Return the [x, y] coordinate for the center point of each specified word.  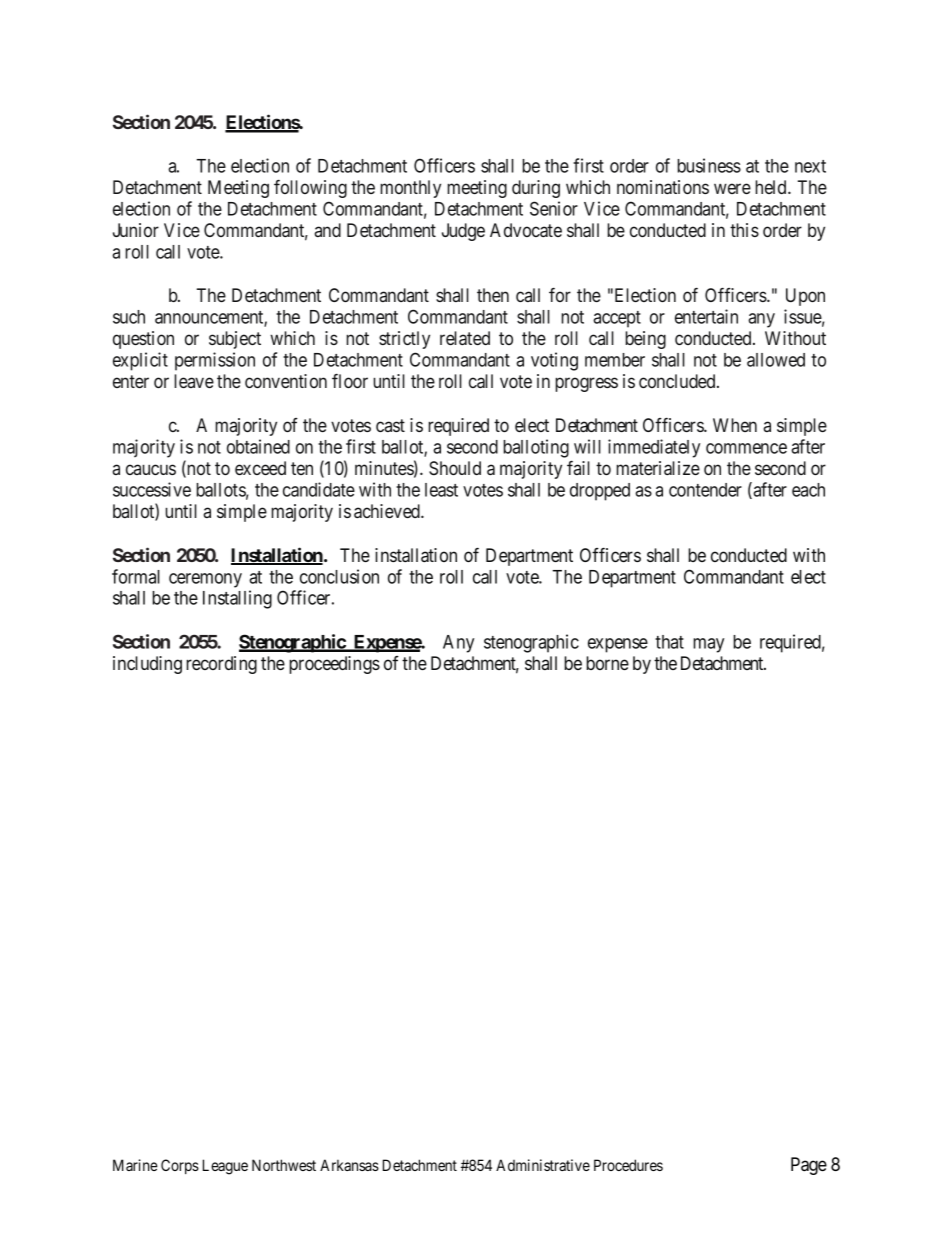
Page [809, 1166]
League [225, 1167]
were [732, 188]
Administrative [543, 1165]
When [735, 425]
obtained [258, 446]
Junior [136, 230]
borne [607, 663]
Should [455, 468]
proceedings [334, 665]
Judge [463, 232]
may [708, 645]
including [147, 665]
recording [221, 665]
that [669, 642]
